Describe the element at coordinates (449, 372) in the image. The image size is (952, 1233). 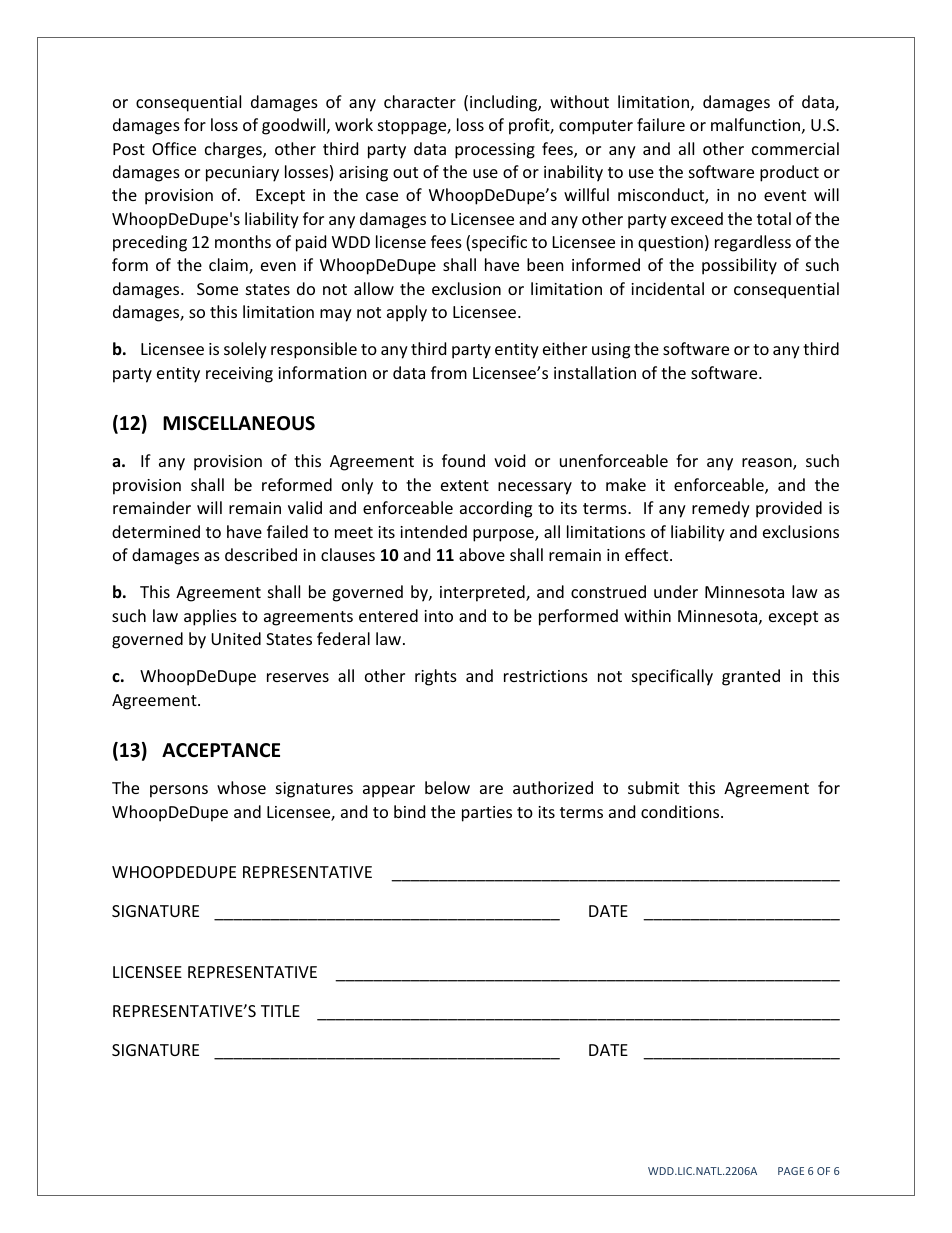
I see `from` at that location.
